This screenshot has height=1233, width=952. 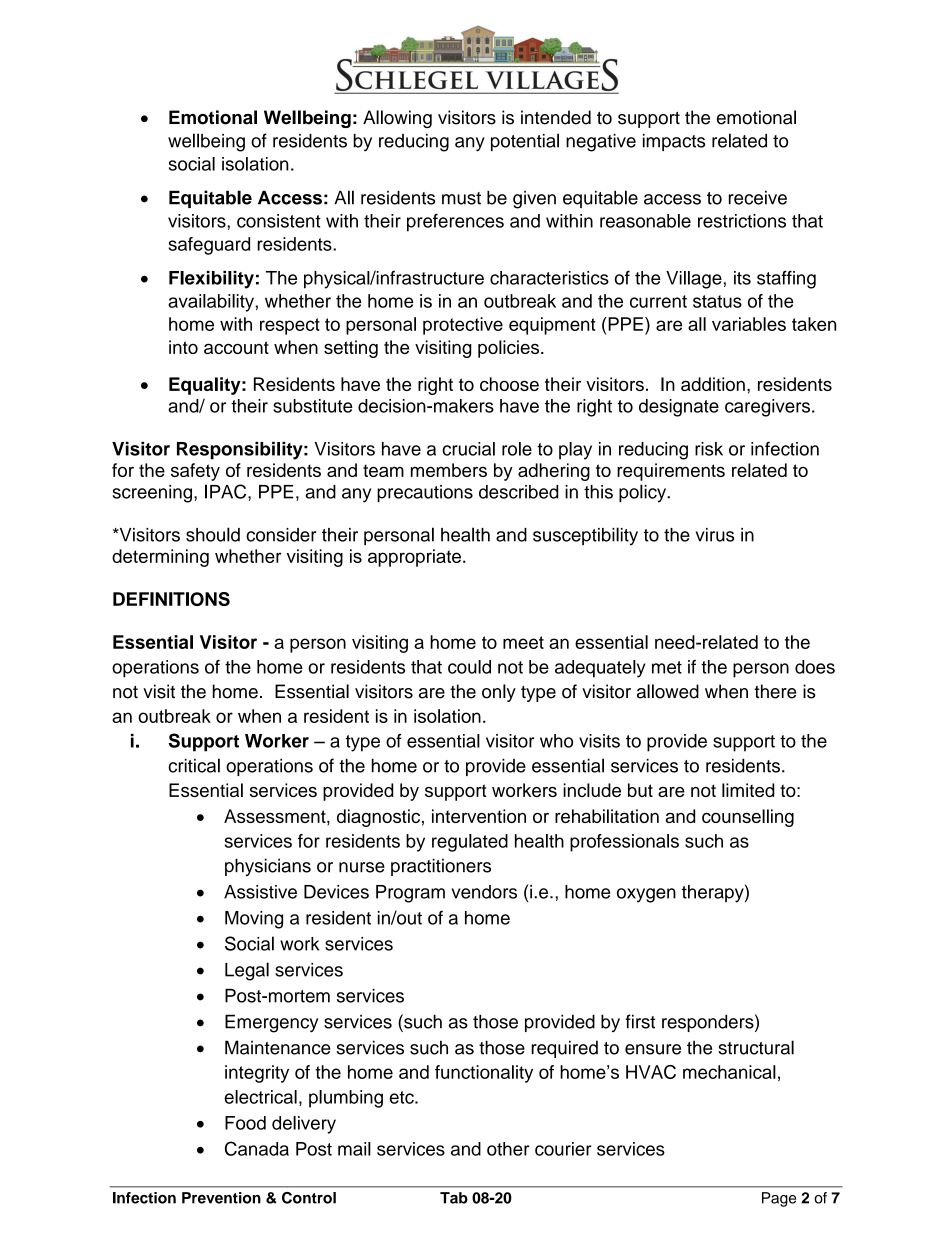 What do you see at coordinates (519, 492) in the screenshot?
I see `described` at bounding box center [519, 492].
